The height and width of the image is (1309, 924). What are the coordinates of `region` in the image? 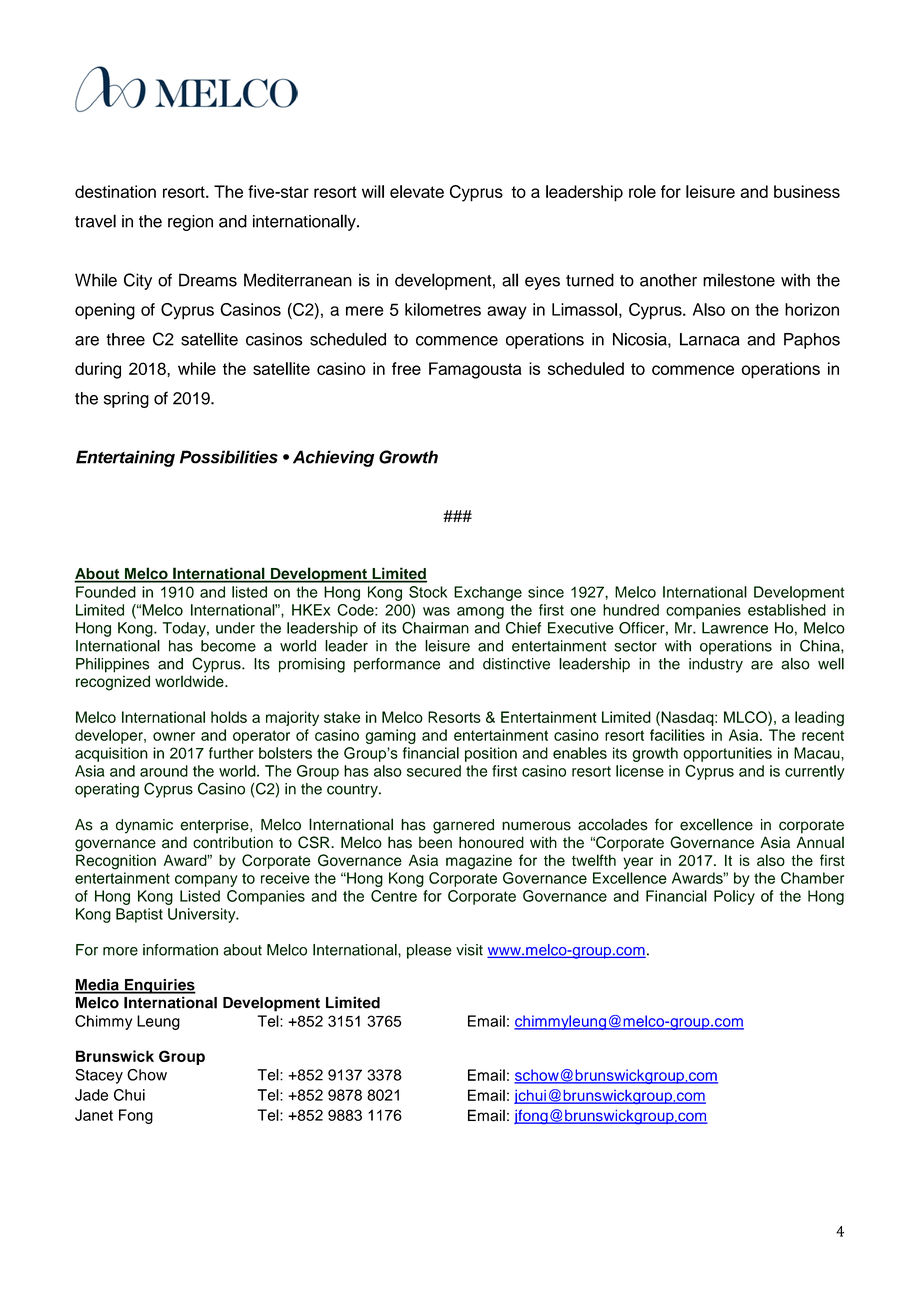 It's located at (190, 223).
